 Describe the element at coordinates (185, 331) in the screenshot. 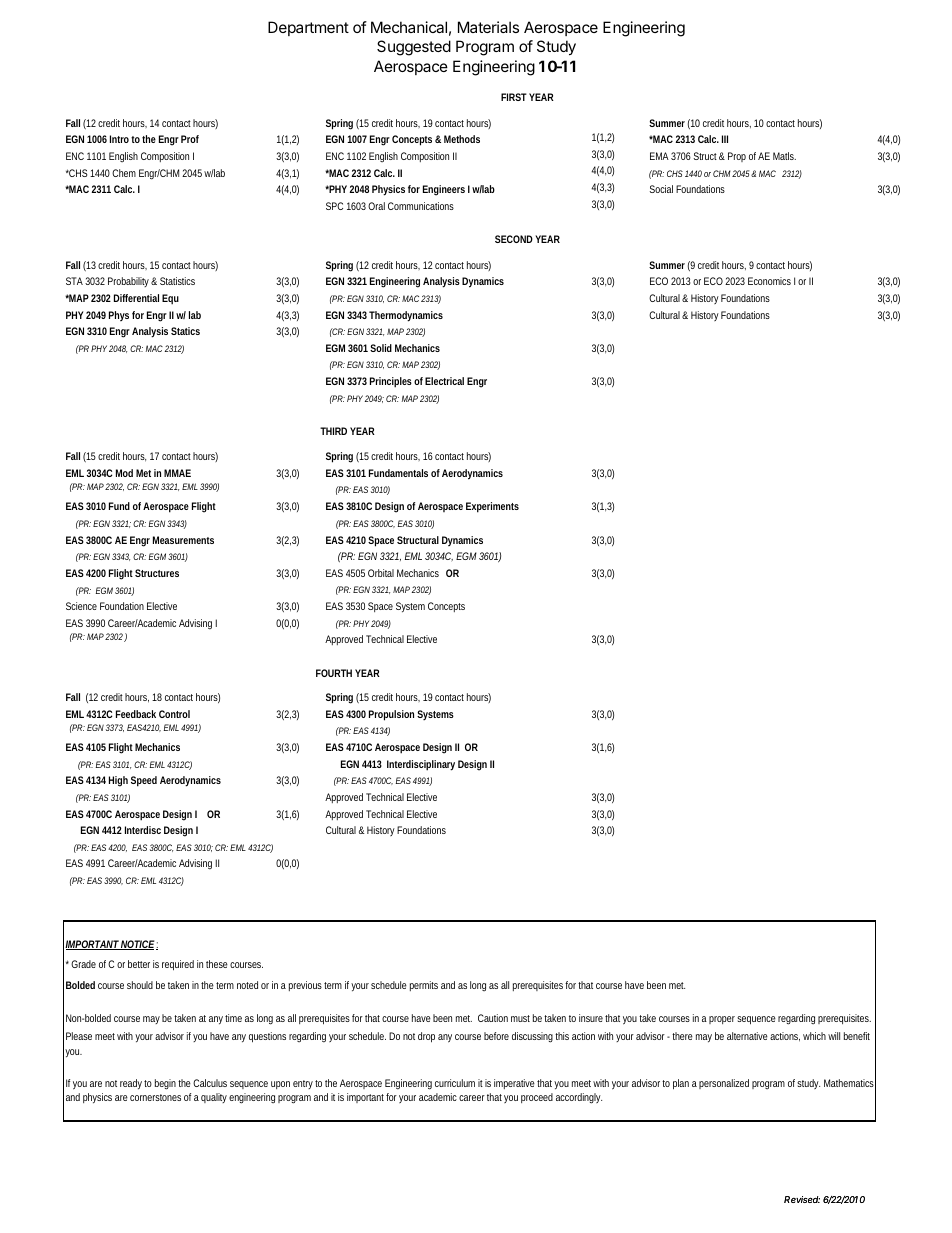

I see `Statics` at that location.
